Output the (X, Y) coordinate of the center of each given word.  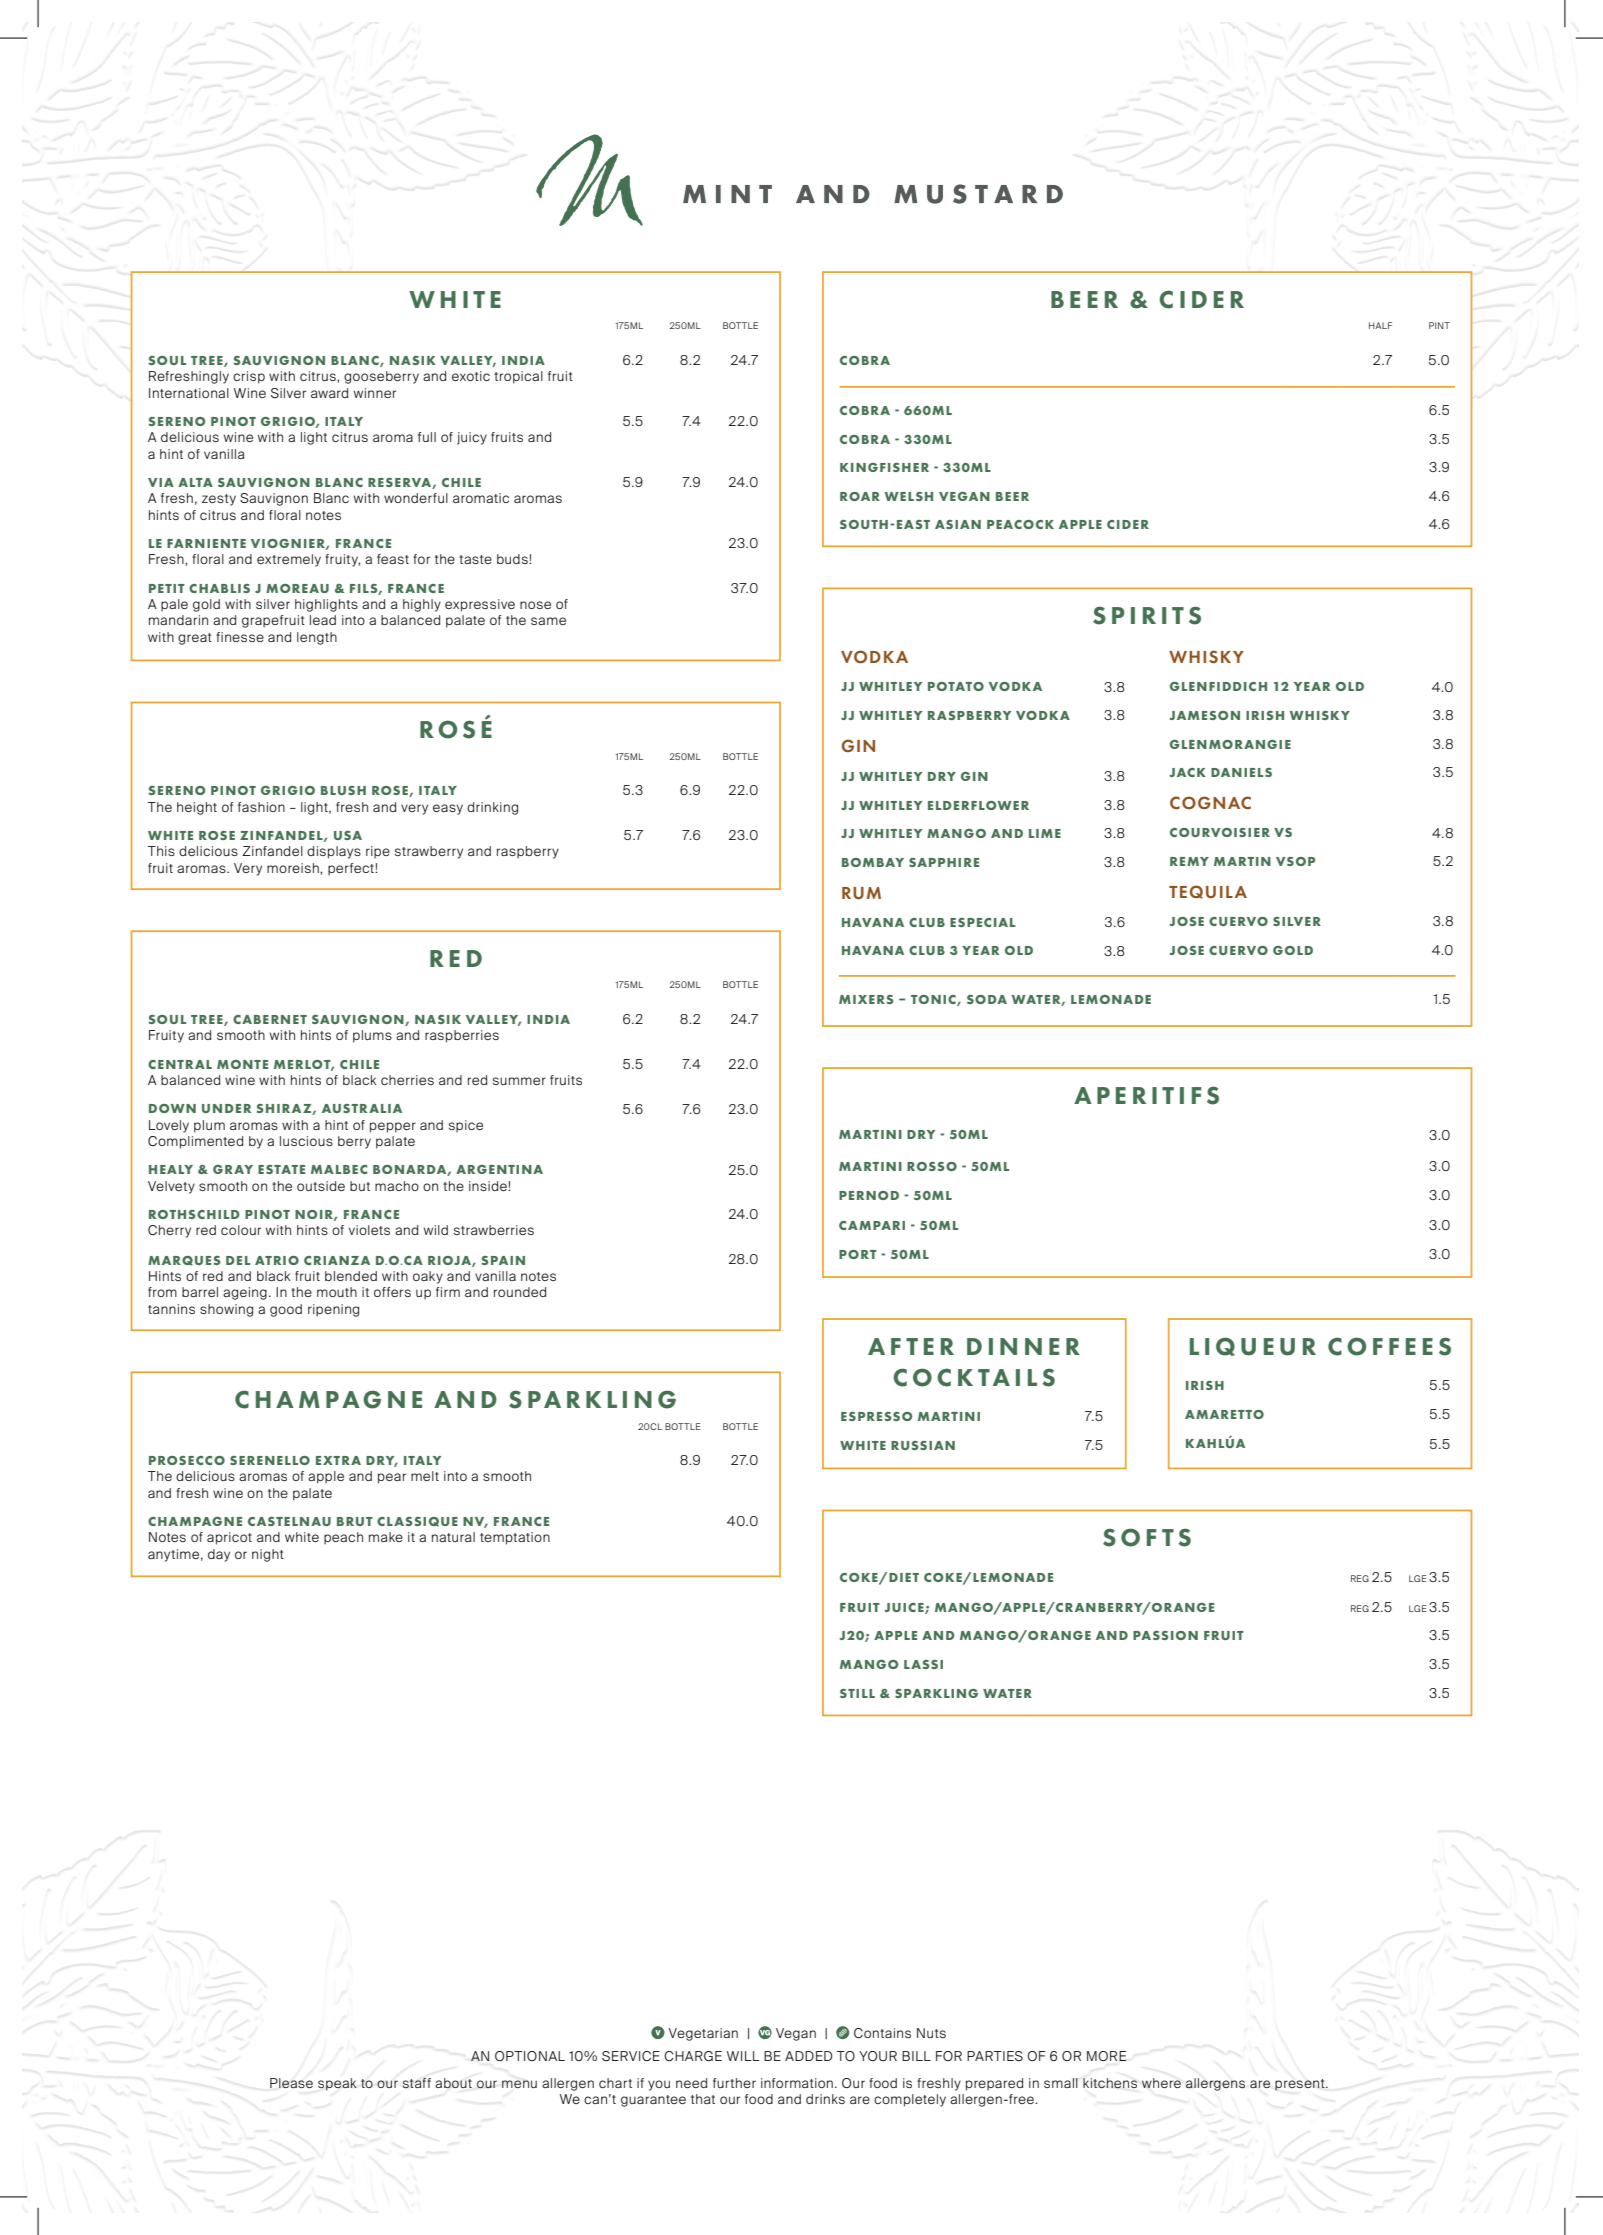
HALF (1380, 325)
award (329, 393)
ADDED (808, 2056)
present (1301, 2085)
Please (291, 2083)
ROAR (860, 496)
